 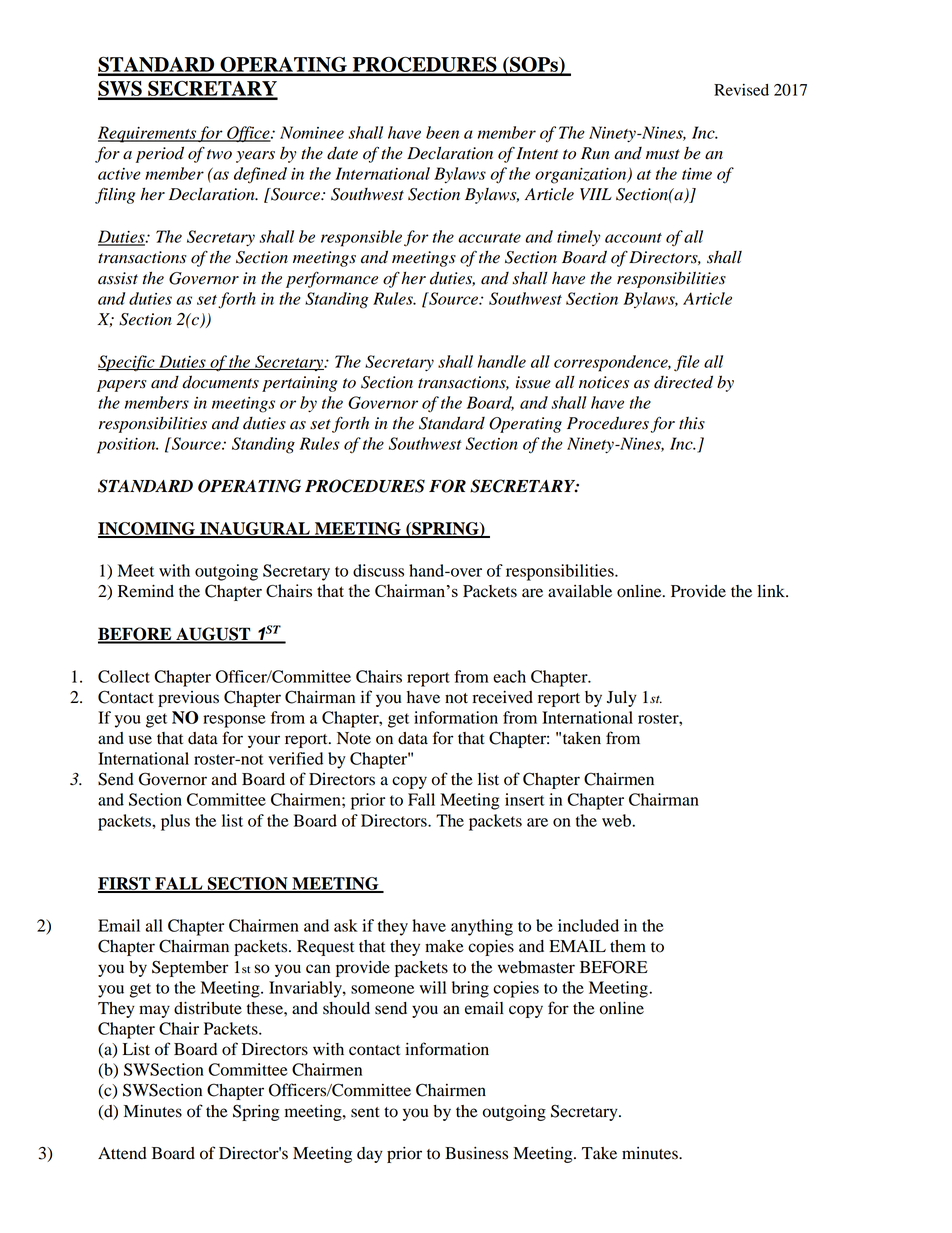 I want to click on July, so click(x=622, y=699).
